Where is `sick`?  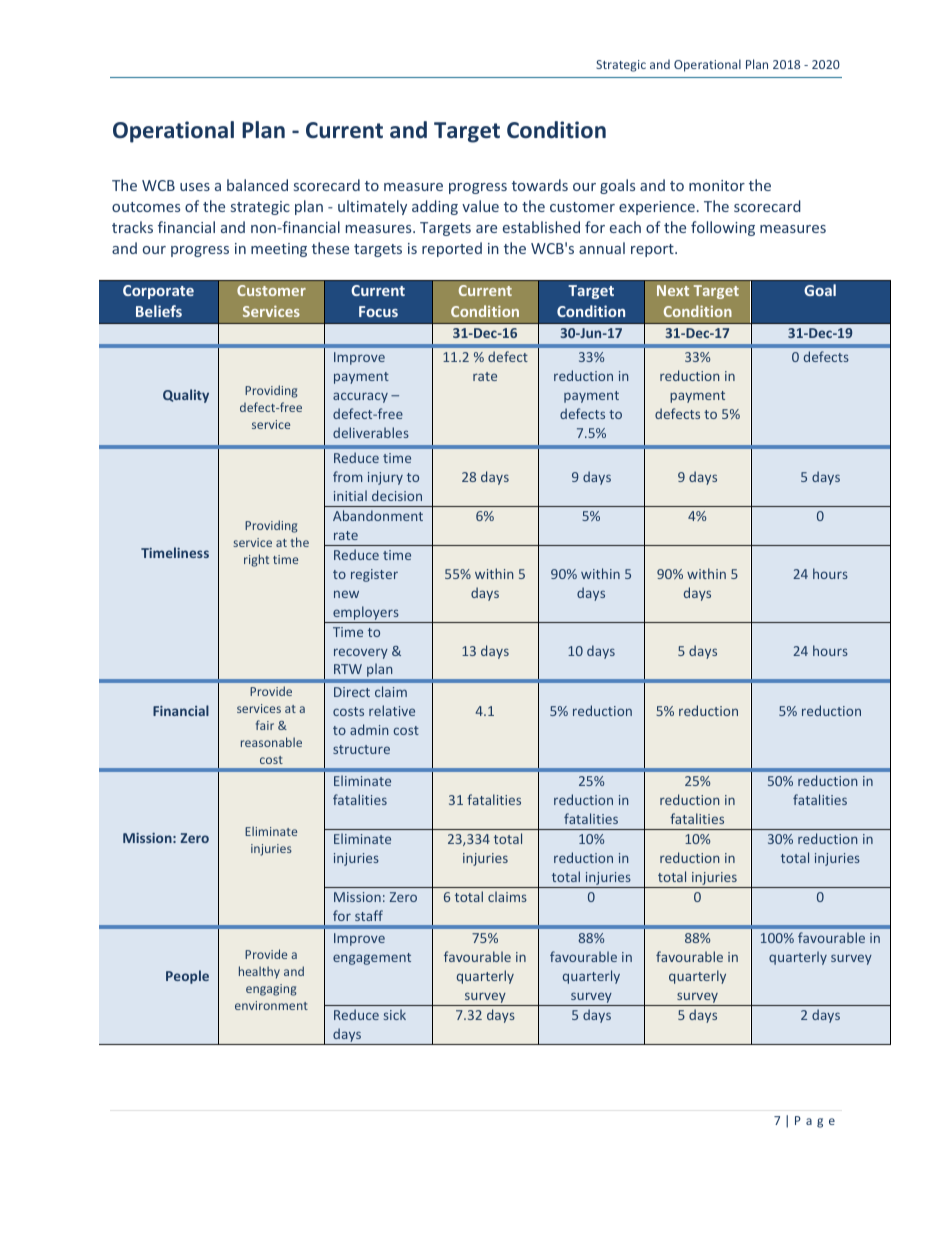 sick is located at coordinates (395, 1014).
